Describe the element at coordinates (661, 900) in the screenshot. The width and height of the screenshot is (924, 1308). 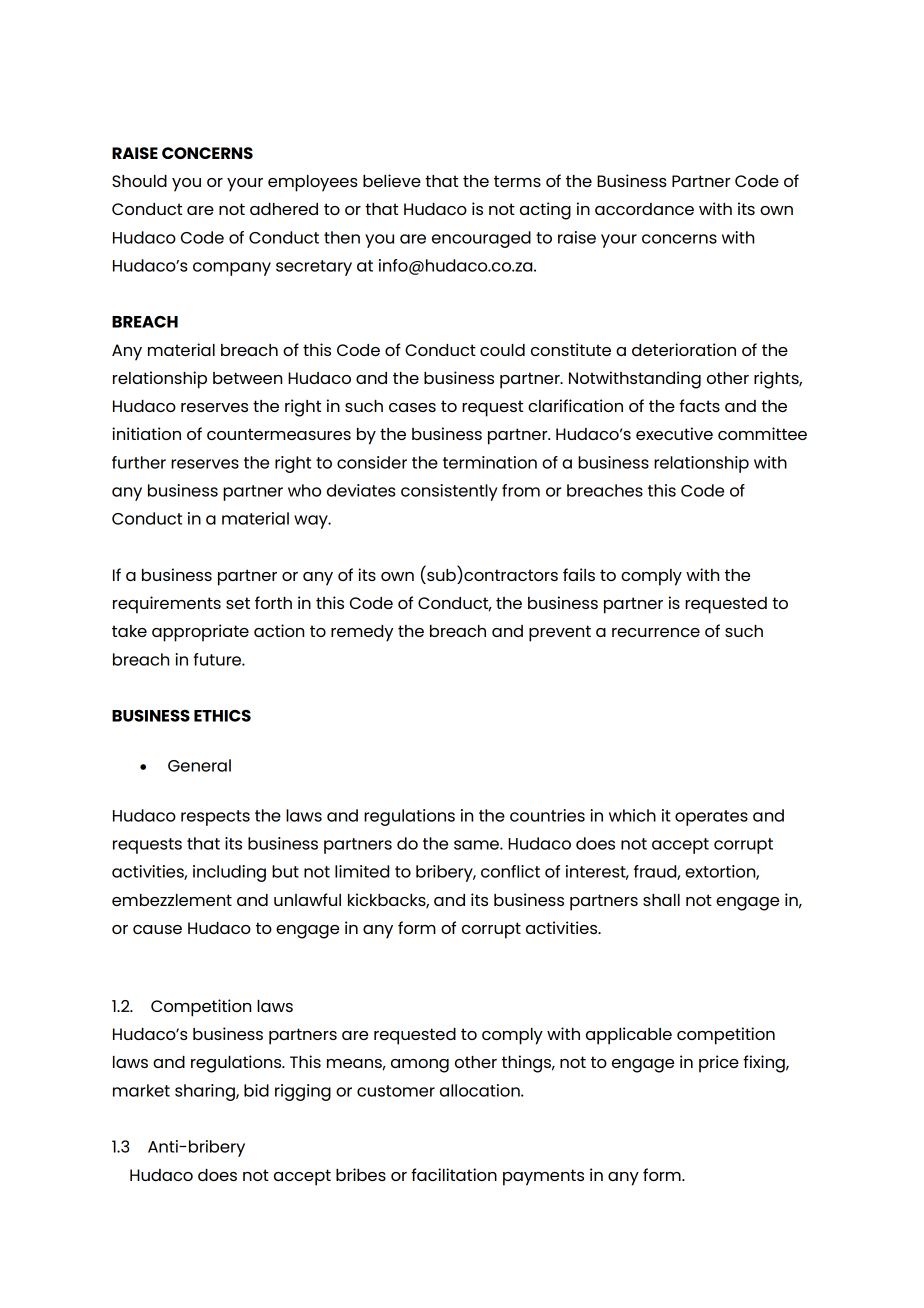
I see `shall` at that location.
